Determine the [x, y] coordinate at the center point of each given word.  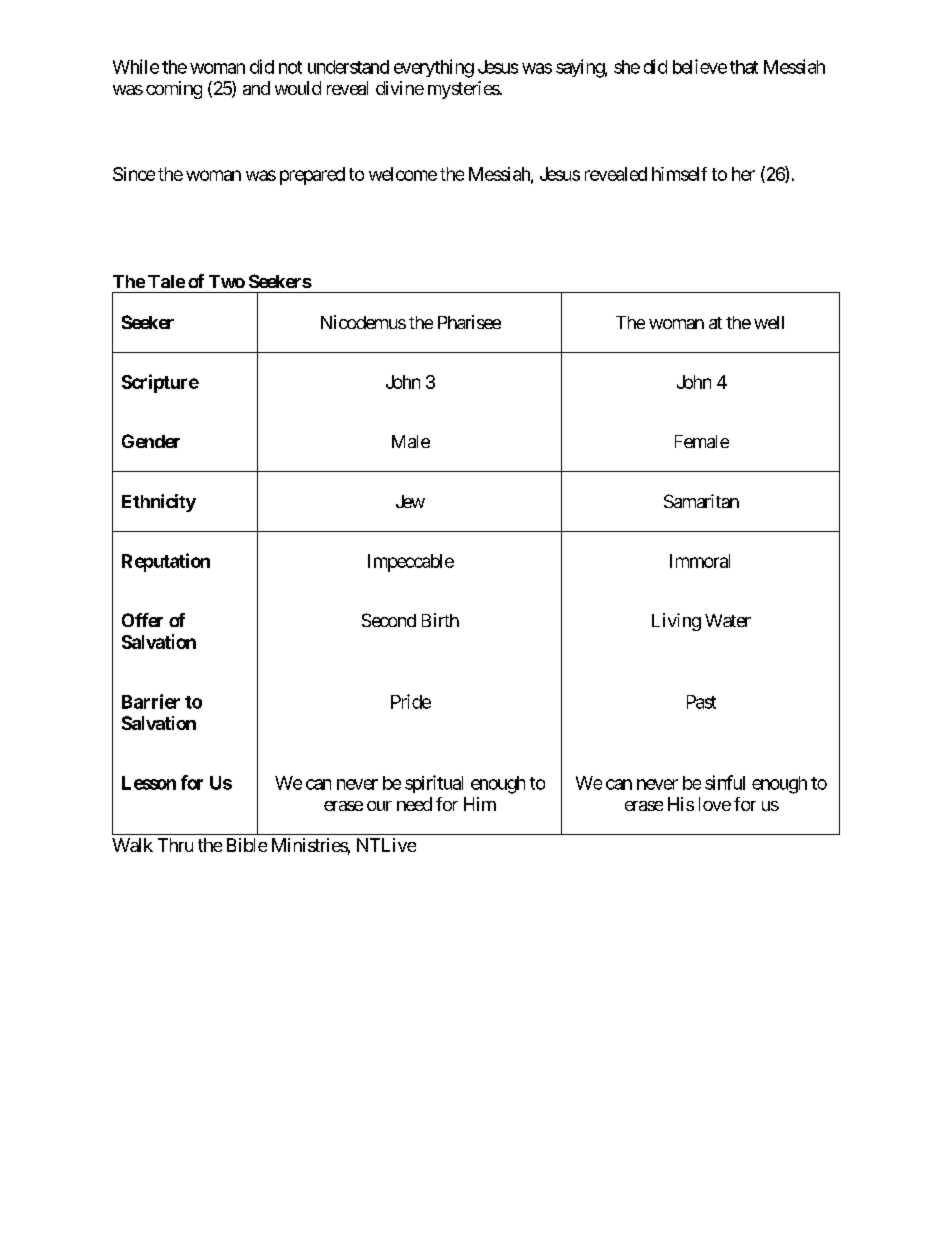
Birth [440, 620]
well [769, 322]
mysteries [464, 90]
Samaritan [701, 501]
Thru [175, 845]
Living [676, 622]
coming [174, 90]
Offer [142, 620]
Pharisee [469, 322]
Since [134, 174]
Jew [410, 501]
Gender [151, 441]
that [744, 67]
